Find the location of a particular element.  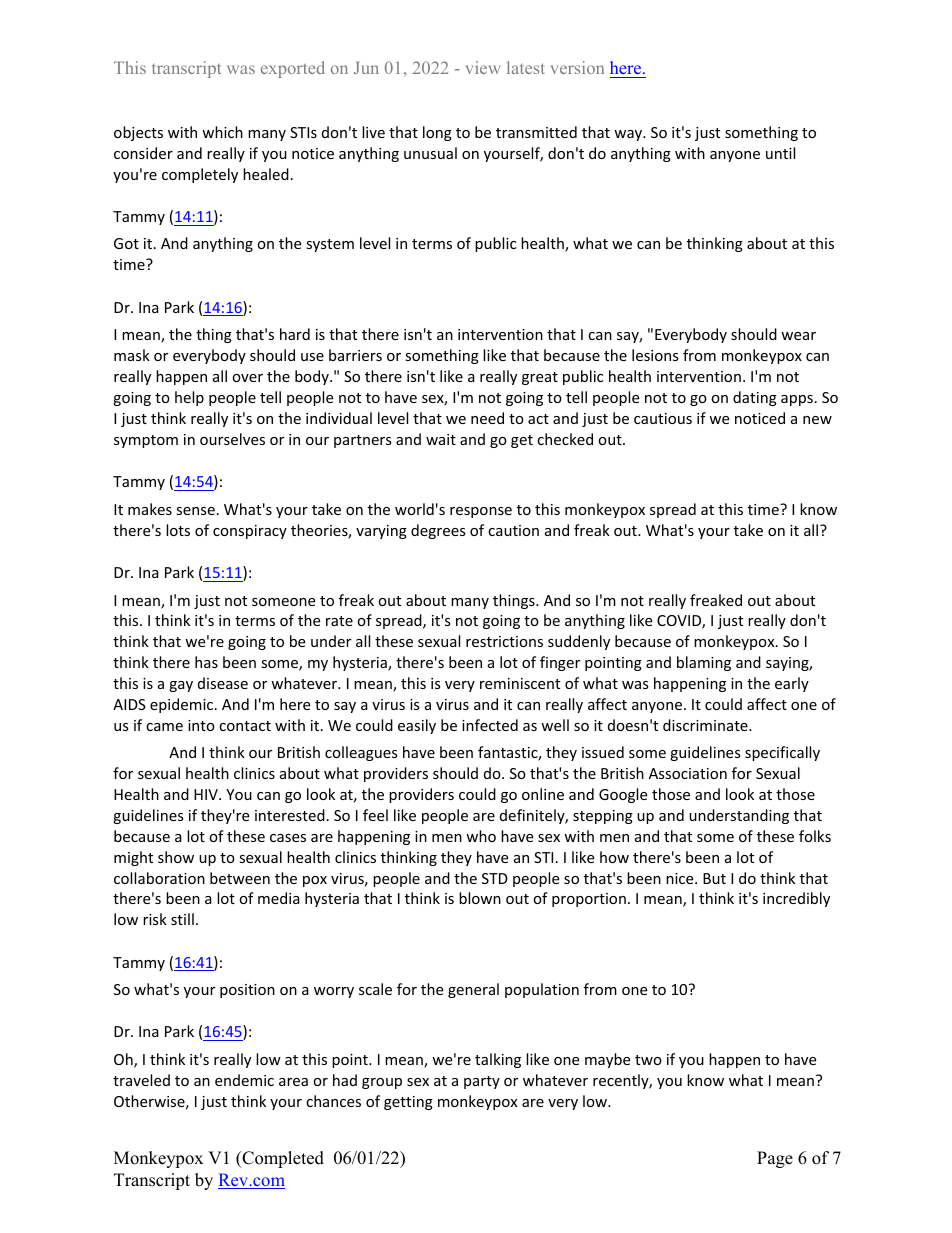

wait is located at coordinates (441, 439).
